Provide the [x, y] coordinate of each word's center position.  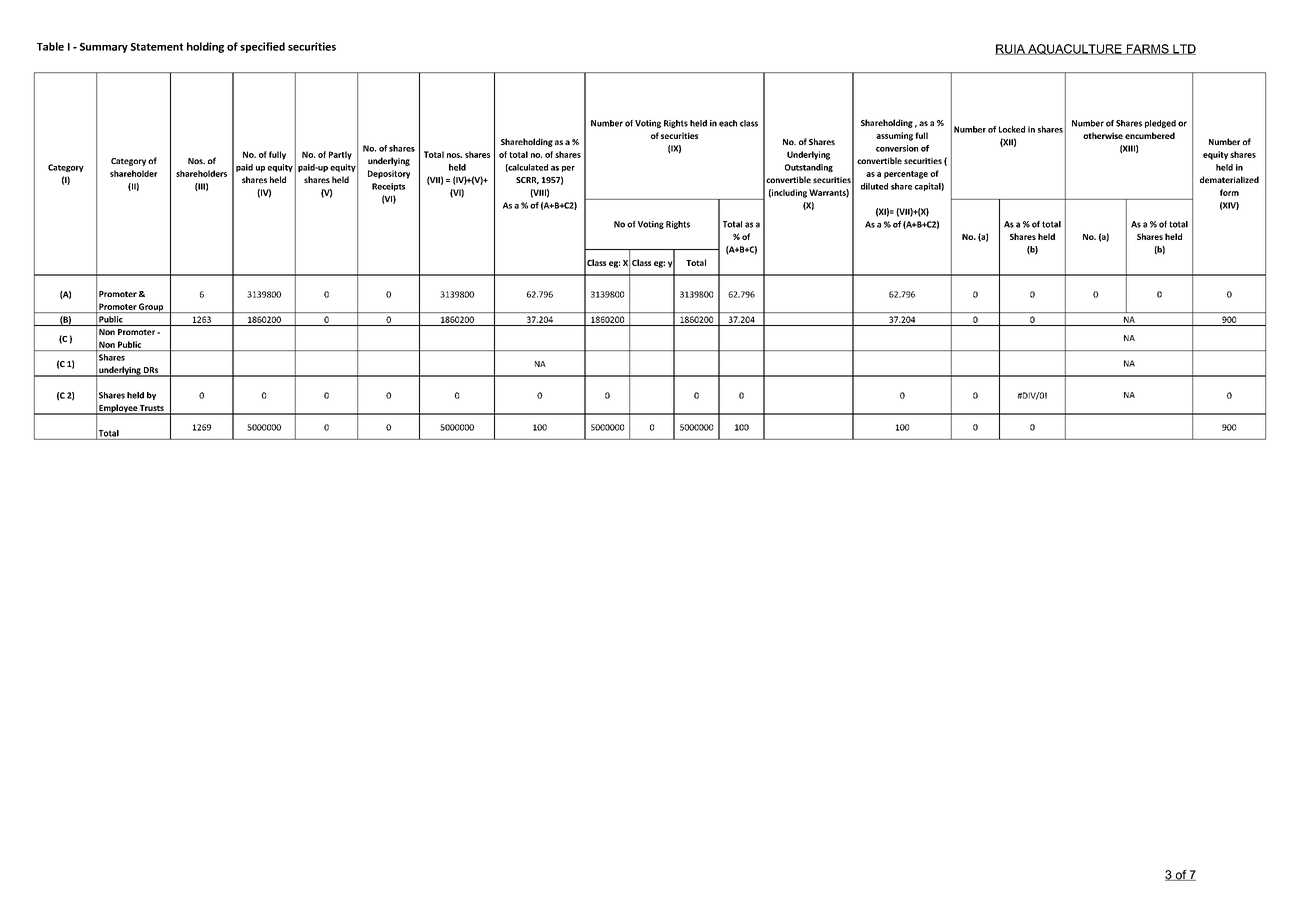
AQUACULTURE [1075, 49]
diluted [874, 186]
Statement [156, 47]
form [1229, 192]
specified [262, 47]
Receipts [388, 187]
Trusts [152, 409]
